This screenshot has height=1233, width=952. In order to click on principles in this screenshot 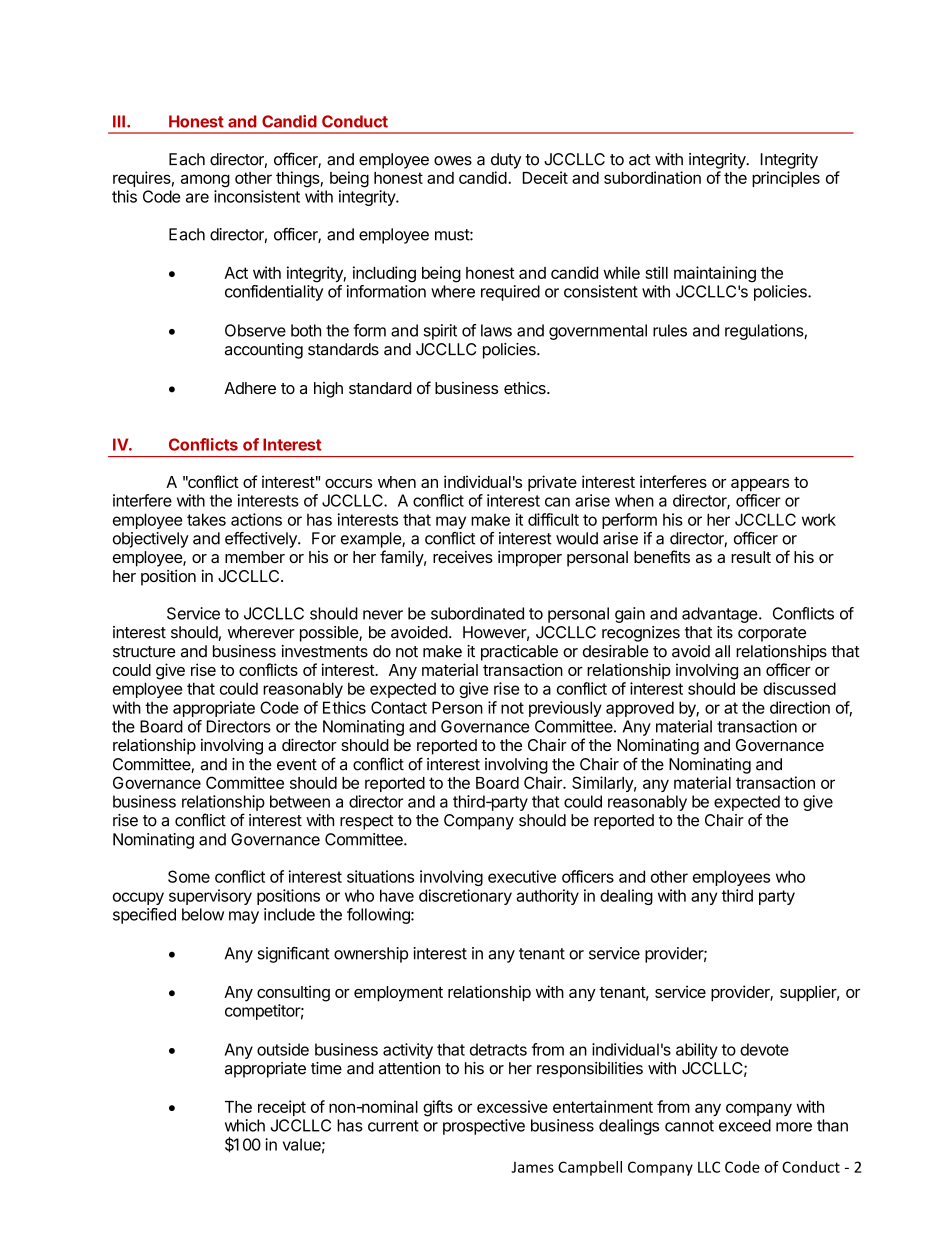, I will do `click(786, 179)`.
